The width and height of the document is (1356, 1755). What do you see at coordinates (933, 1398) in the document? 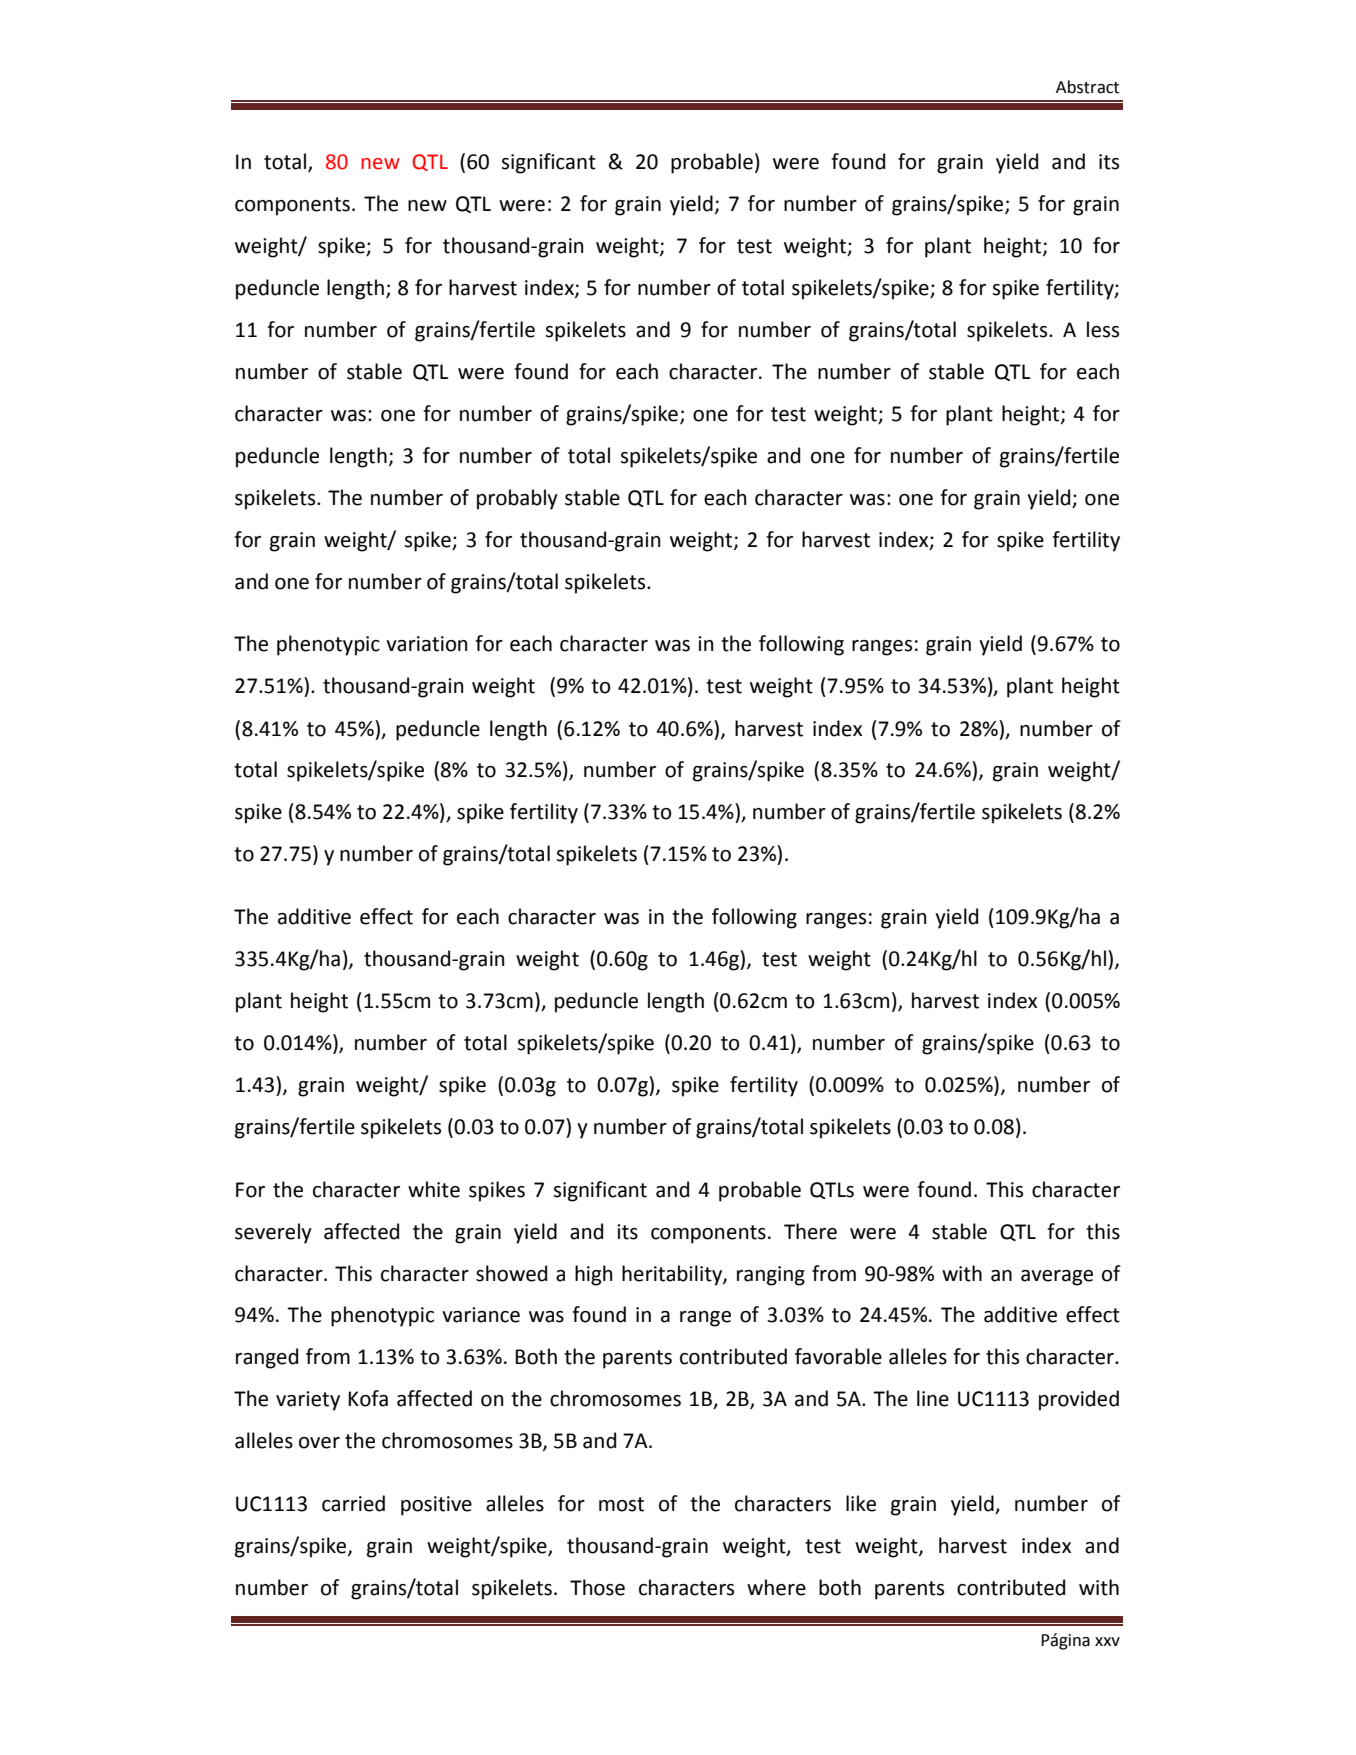
I see `line` at bounding box center [933, 1398].
